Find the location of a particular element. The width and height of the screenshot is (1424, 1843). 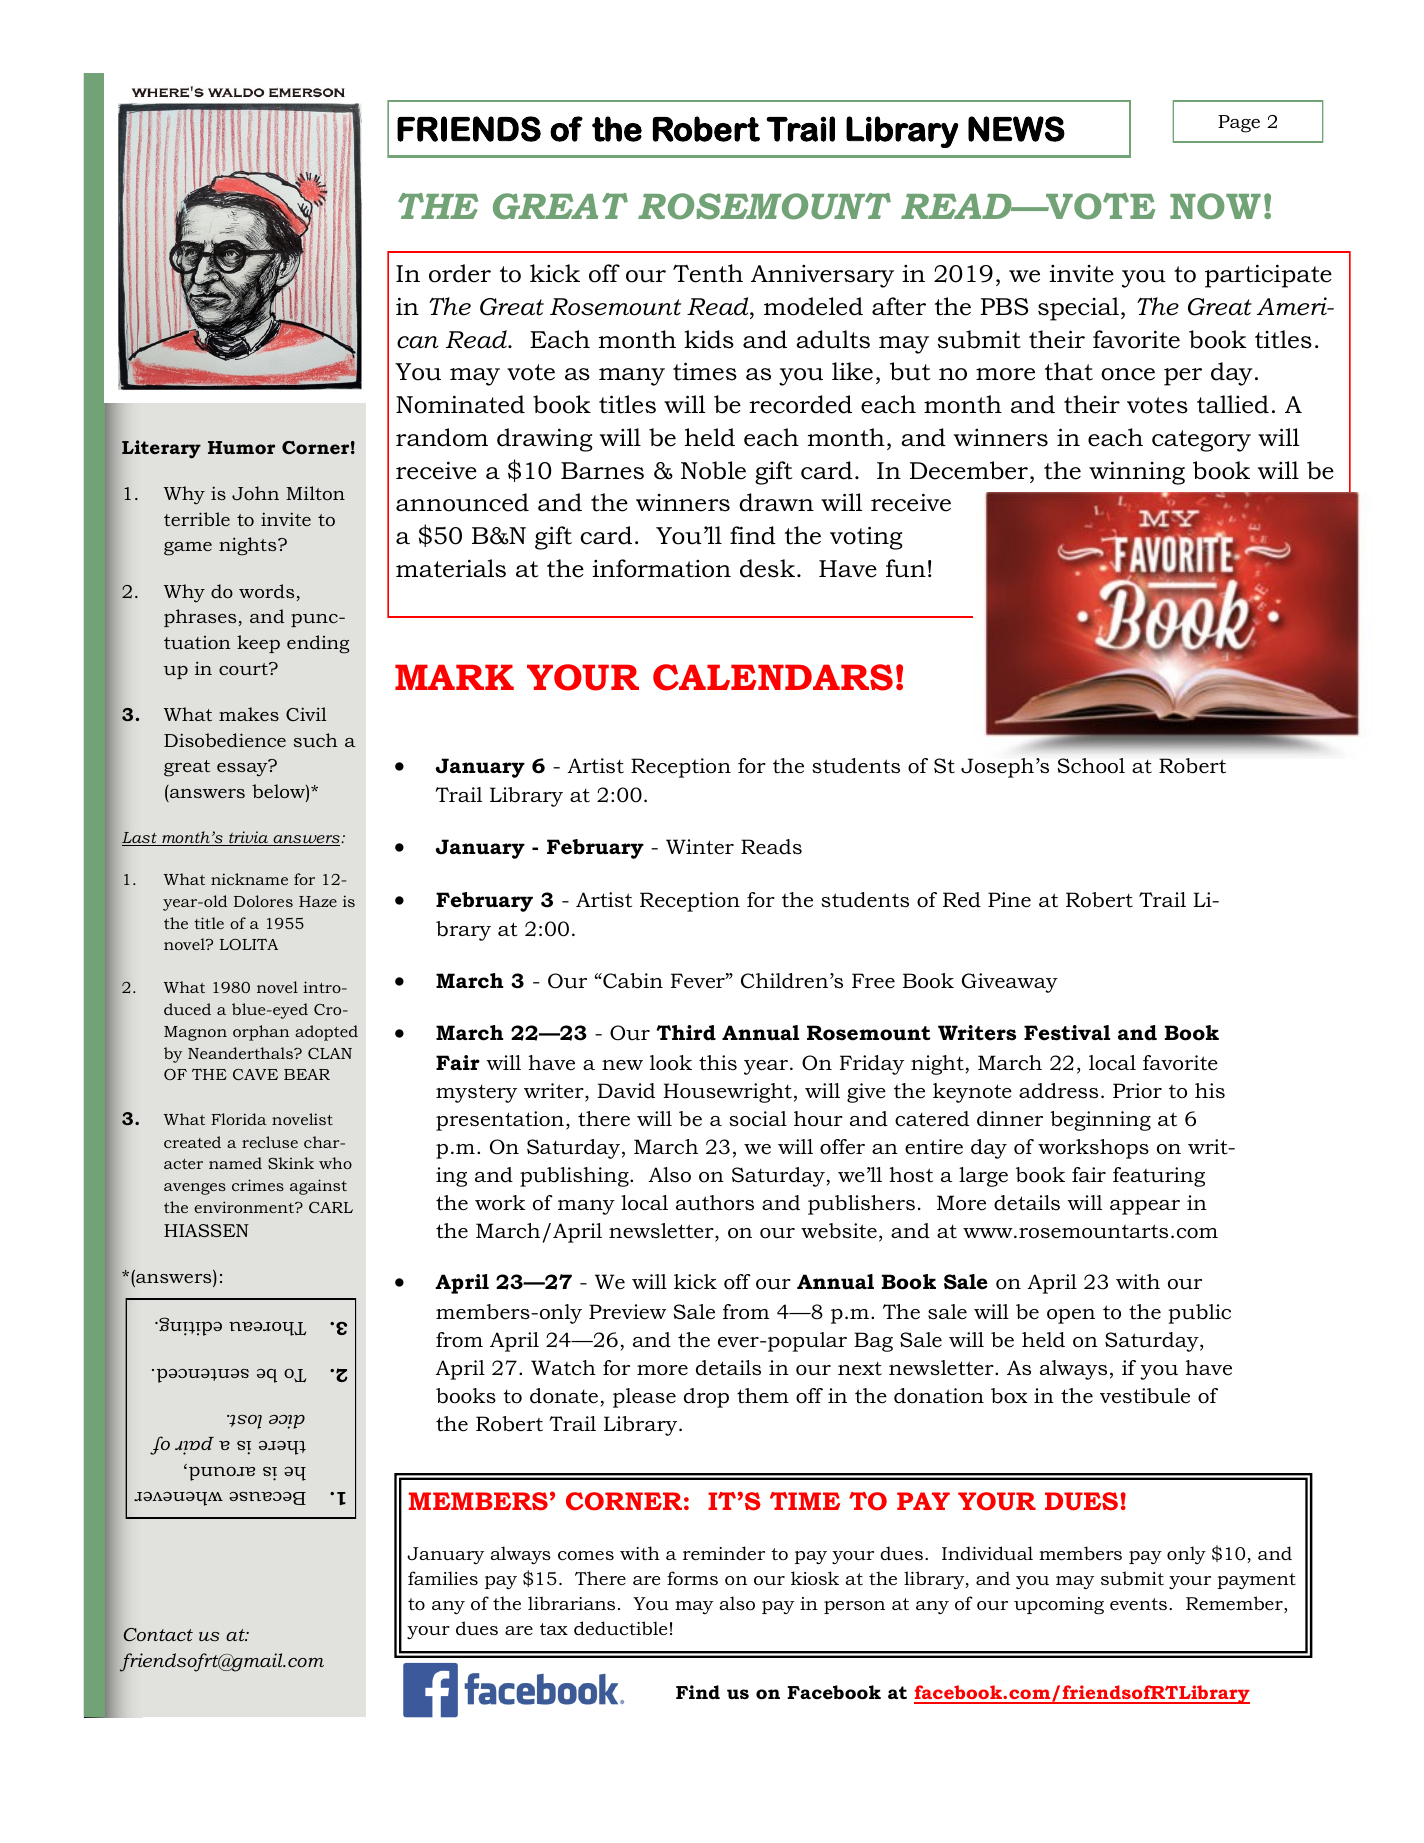

Winter is located at coordinates (700, 847).
